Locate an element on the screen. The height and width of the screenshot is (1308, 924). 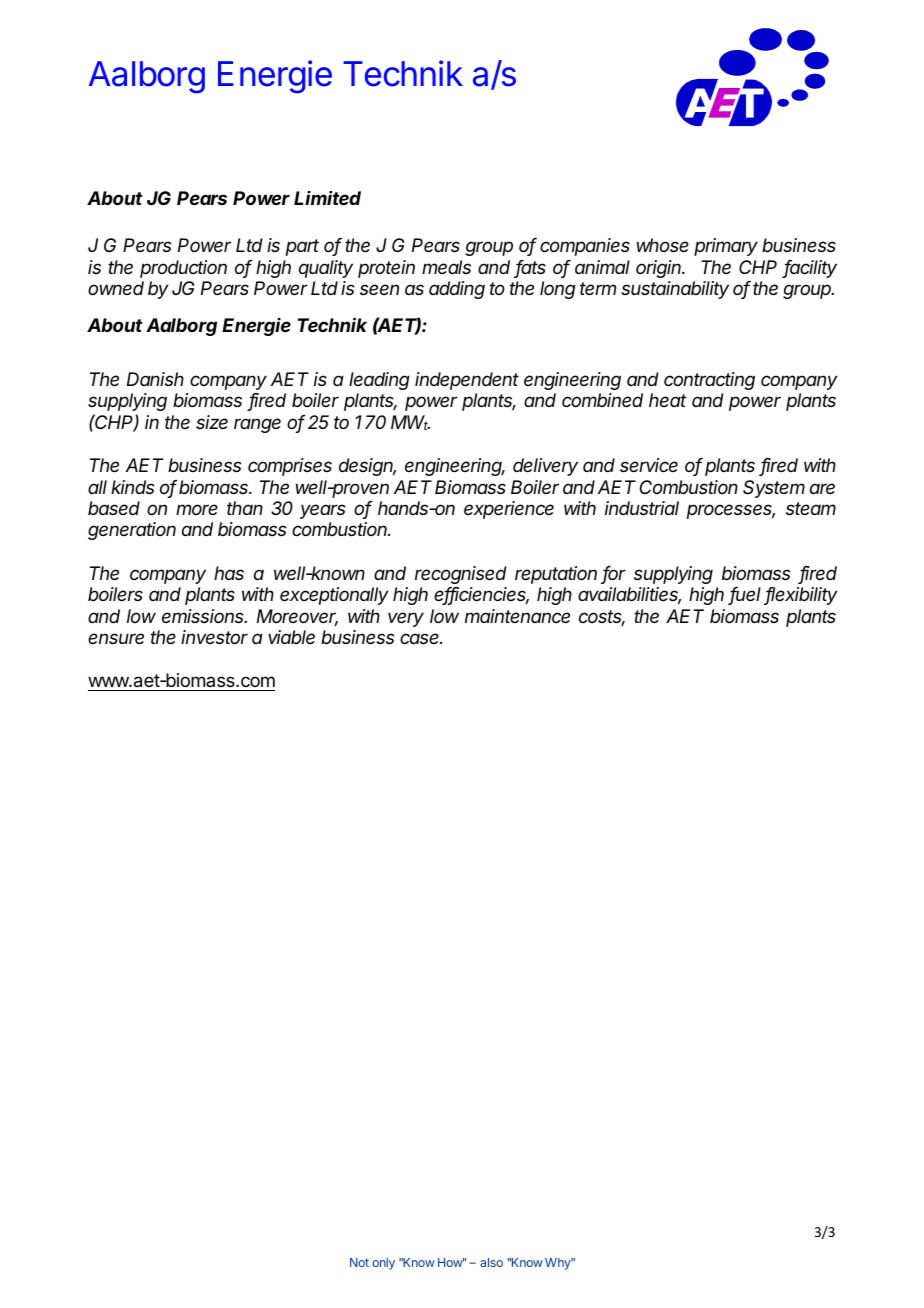
production is located at coordinates (183, 269).
